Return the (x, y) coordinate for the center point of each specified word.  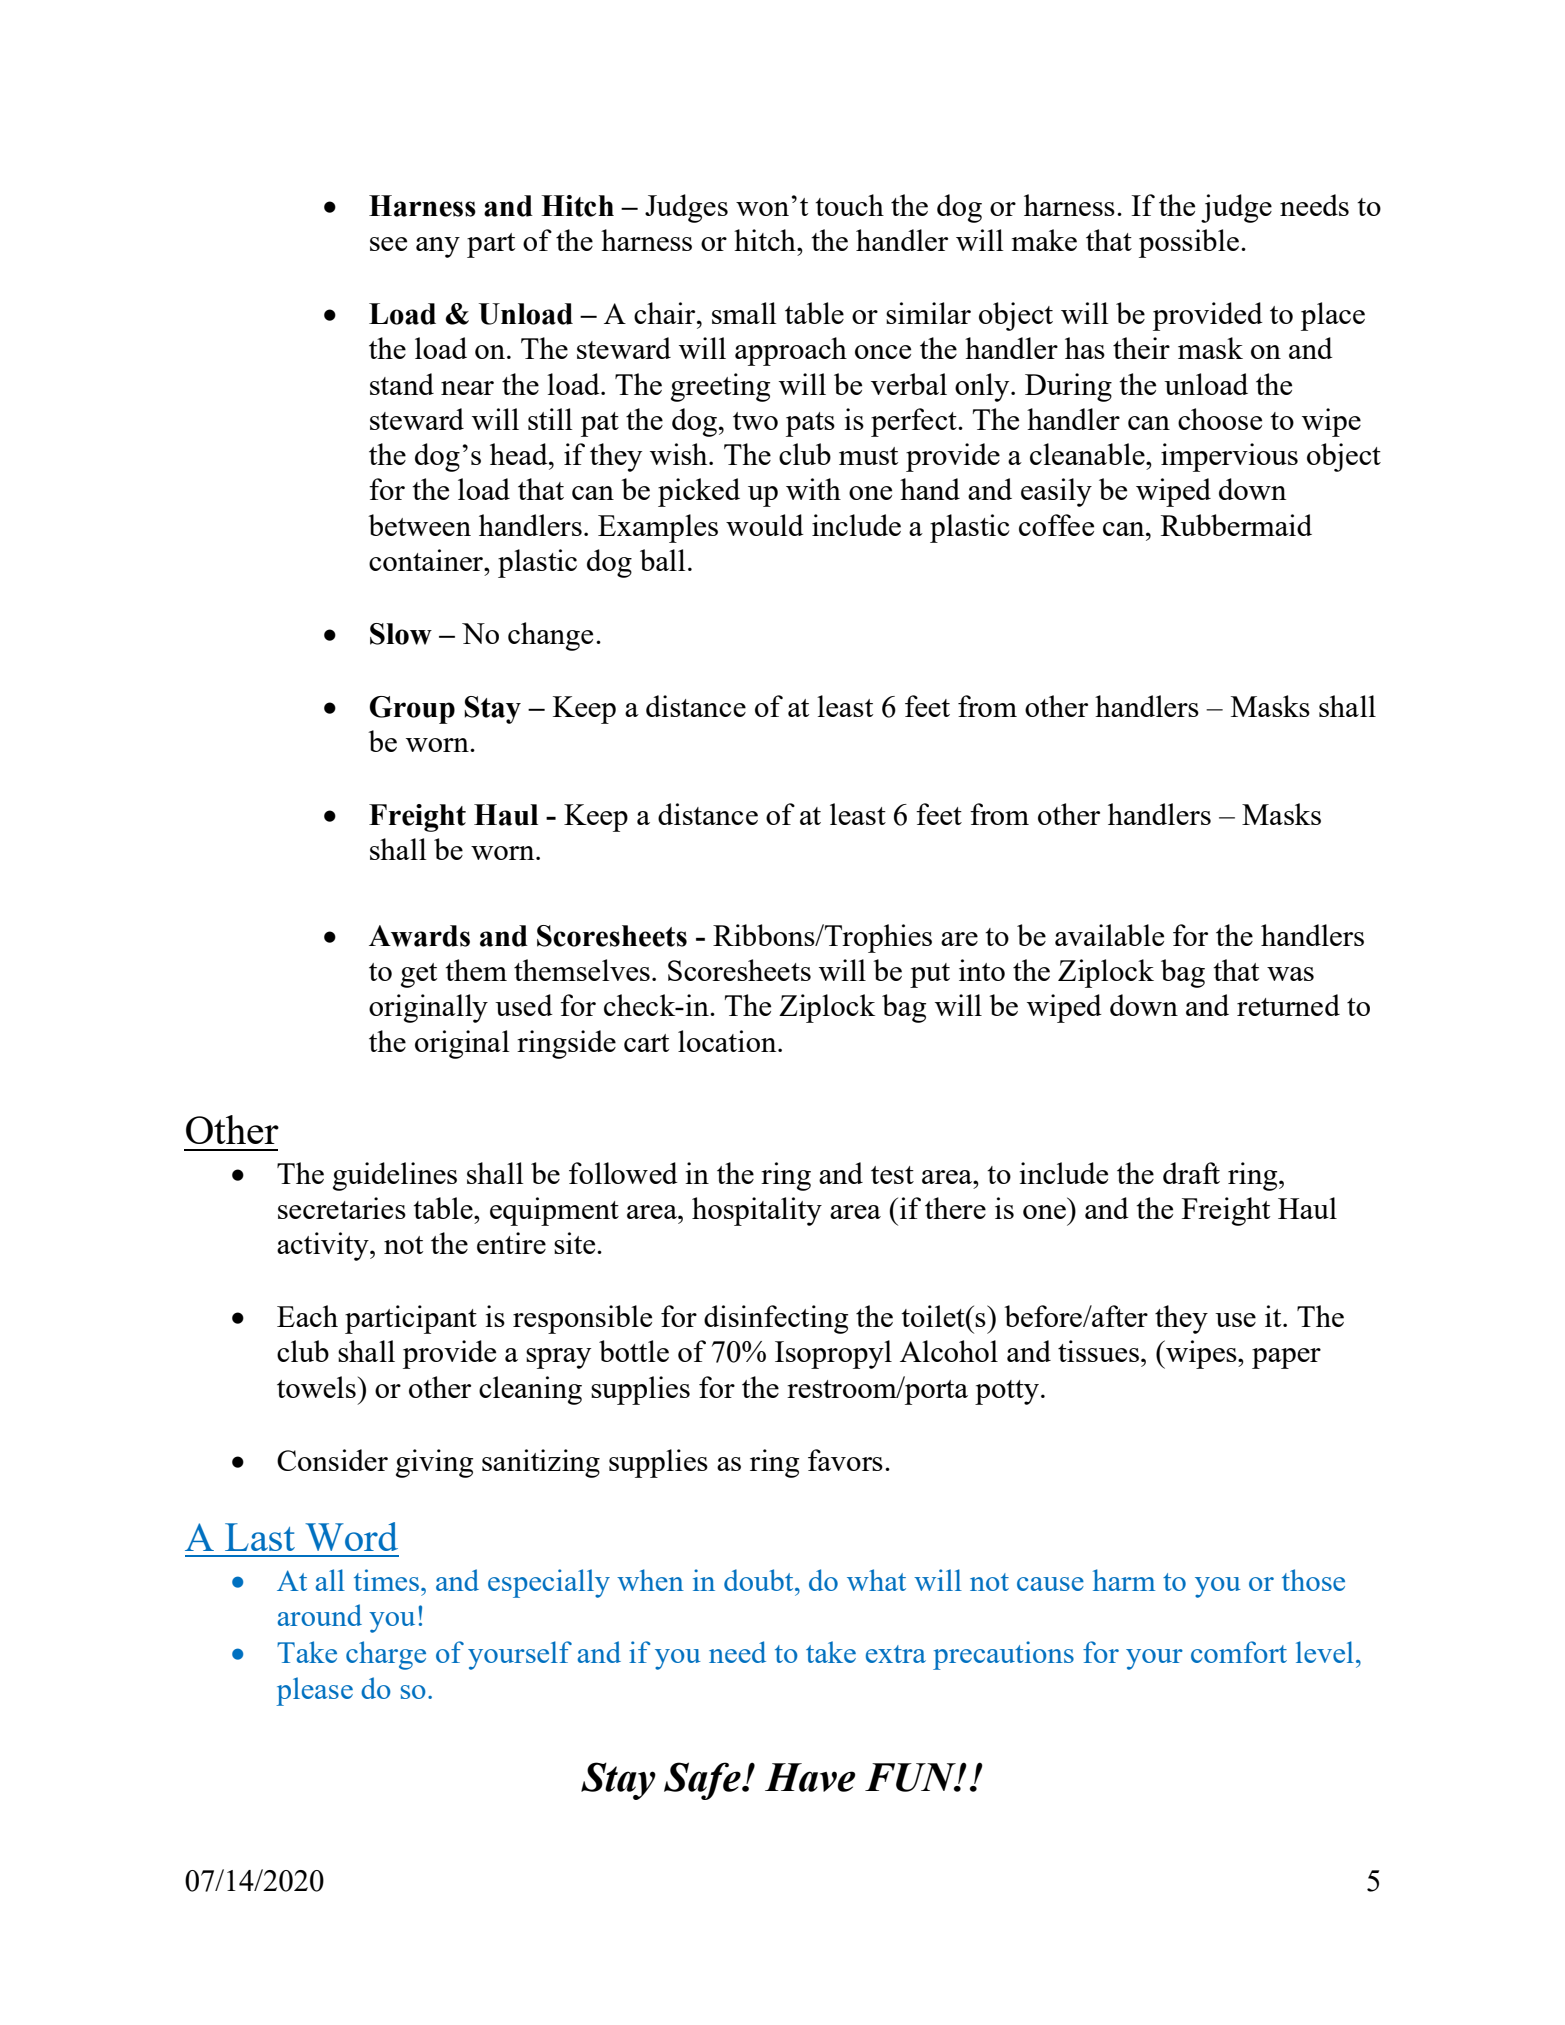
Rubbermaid (1236, 525)
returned (1288, 1005)
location (728, 1041)
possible (1189, 243)
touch (849, 205)
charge (386, 1655)
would (765, 525)
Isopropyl (833, 1354)
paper (1286, 1358)
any (438, 247)
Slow (401, 634)
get (419, 975)
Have (810, 1777)
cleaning (530, 1390)
